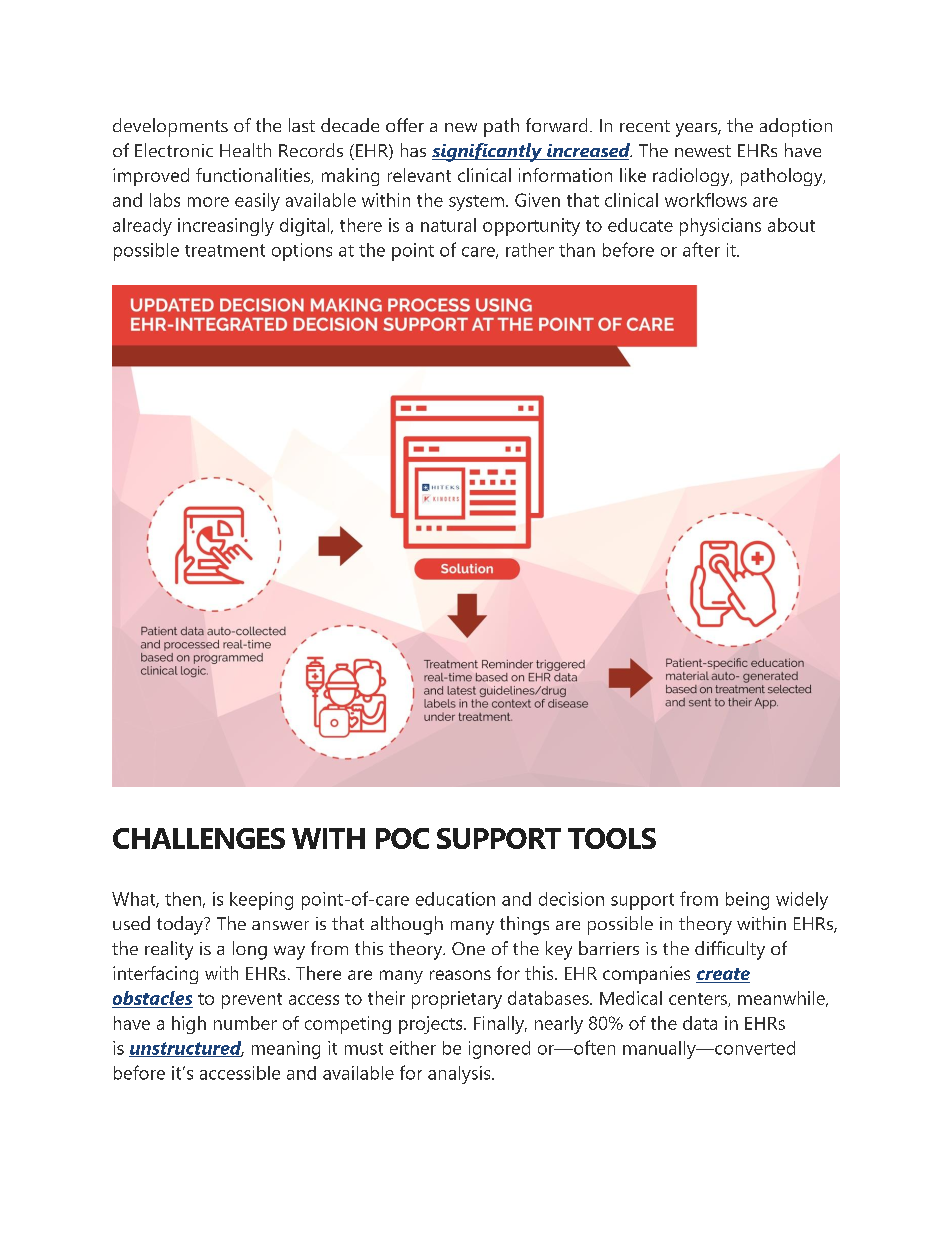 The width and height of the screenshot is (952, 1233). I want to click on Health, so click(245, 150).
